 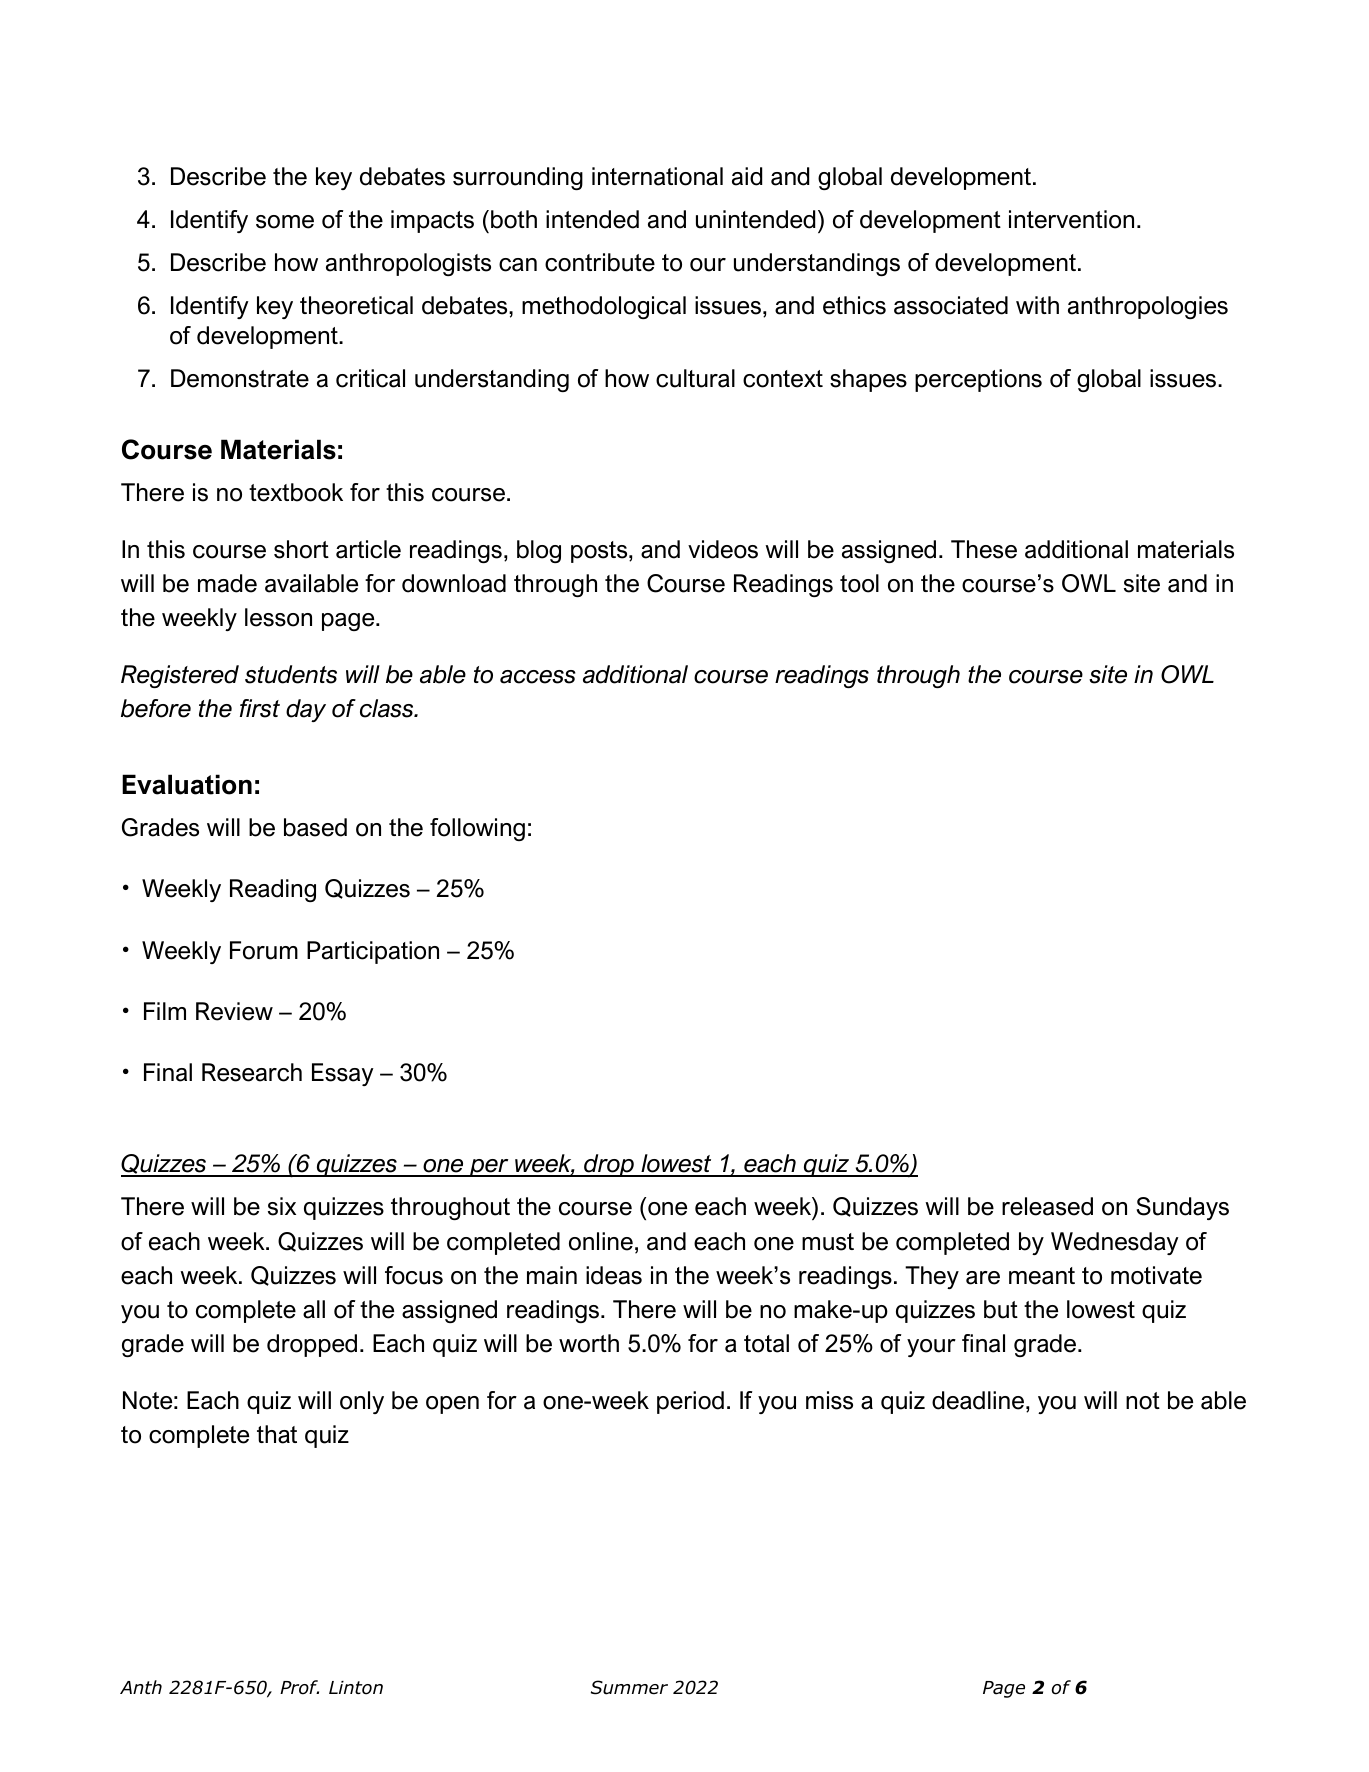 What do you see at coordinates (657, 176) in the screenshot?
I see `international` at bounding box center [657, 176].
